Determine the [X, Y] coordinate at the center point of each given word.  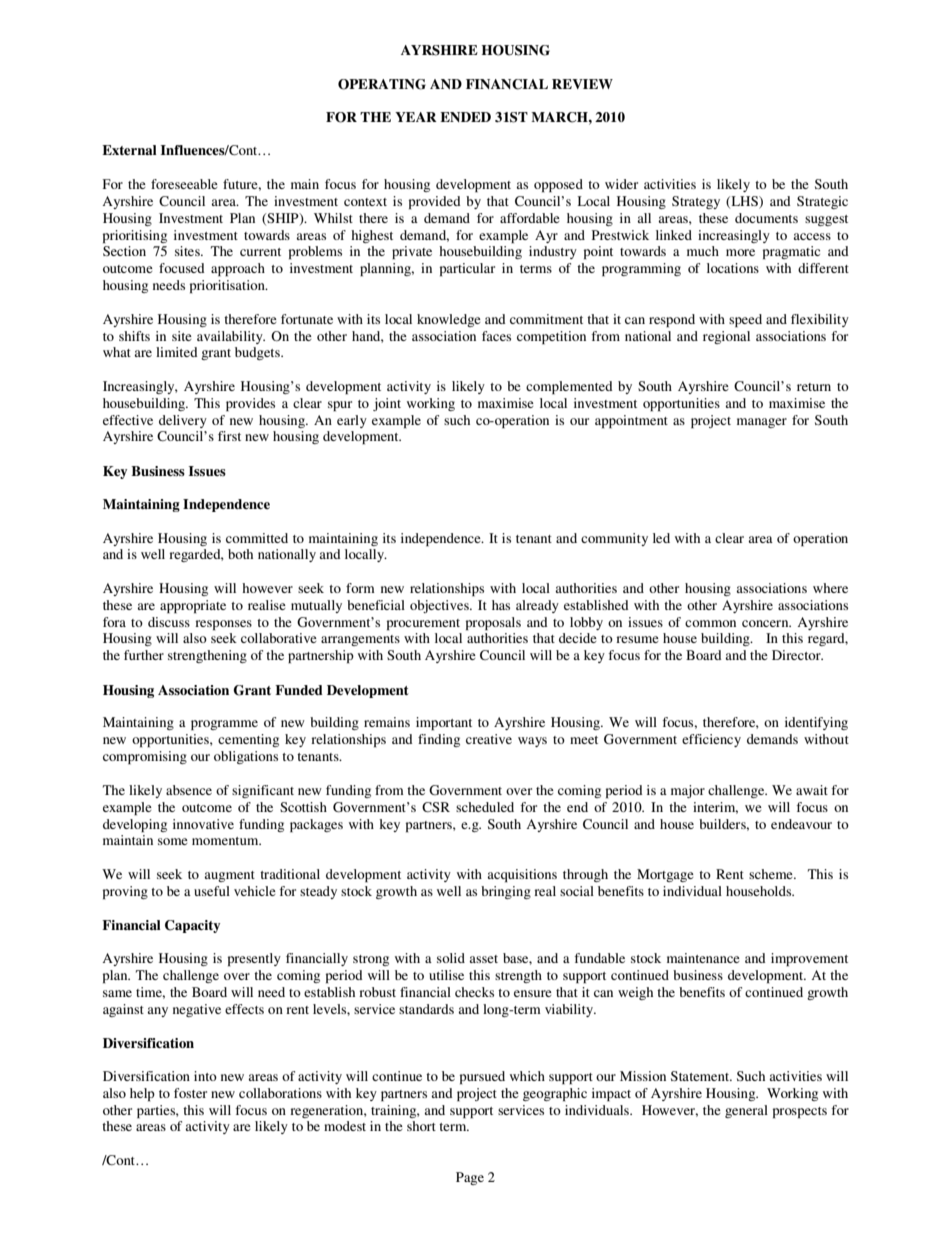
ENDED [465, 117]
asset [483, 959]
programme [224, 725]
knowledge [449, 320]
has [501, 605]
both [240, 554]
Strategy [696, 202]
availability [231, 337]
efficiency [711, 740]
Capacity [192, 926]
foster [190, 1093]
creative [489, 739]
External [129, 150]
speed [745, 320]
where [830, 588]
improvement [809, 959]
